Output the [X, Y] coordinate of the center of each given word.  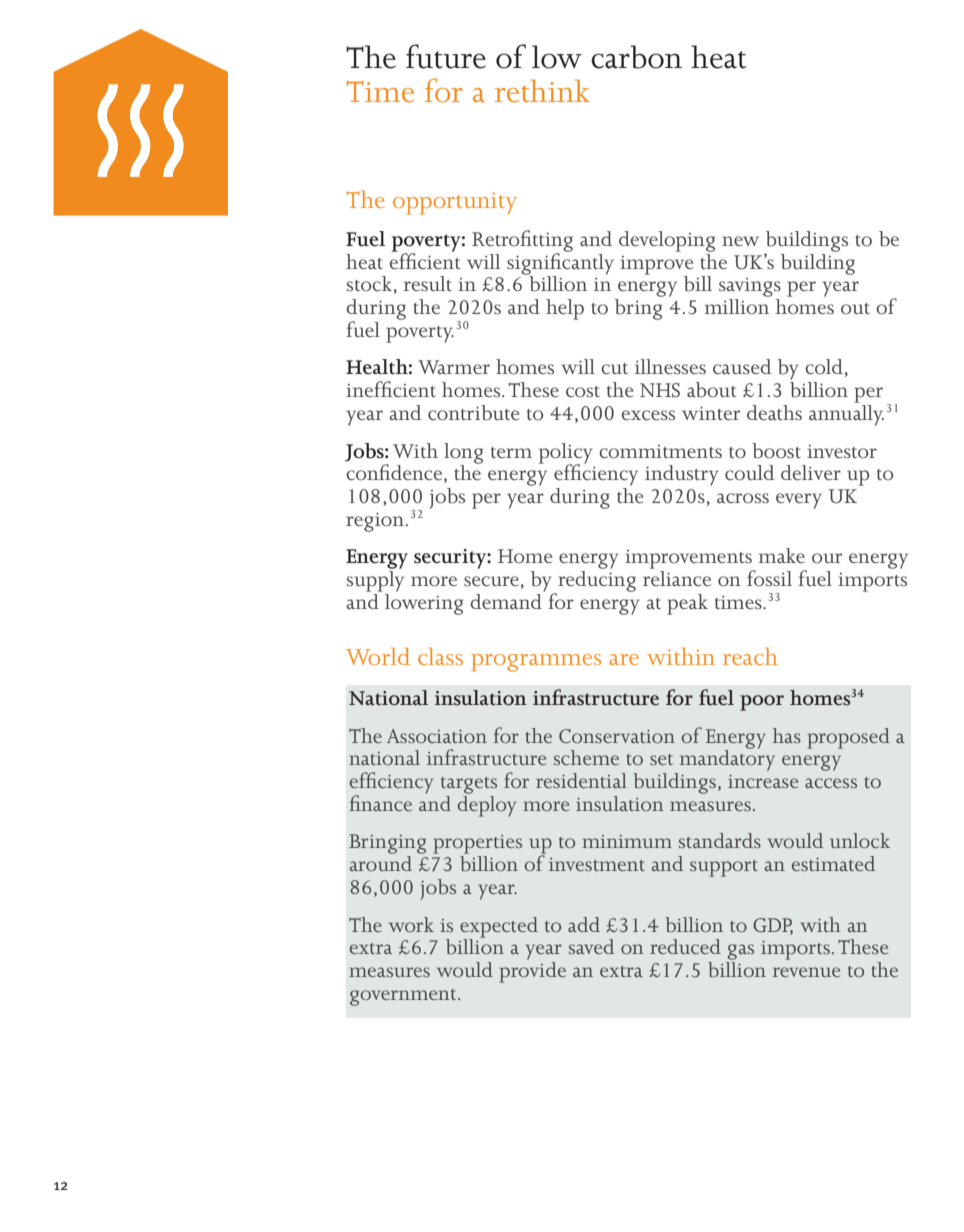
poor [762, 703]
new [740, 241]
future [446, 56]
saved [591, 946]
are [624, 659]
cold [824, 367]
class [440, 656]
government [404, 997]
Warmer [454, 367]
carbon [636, 57]
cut [614, 369]
